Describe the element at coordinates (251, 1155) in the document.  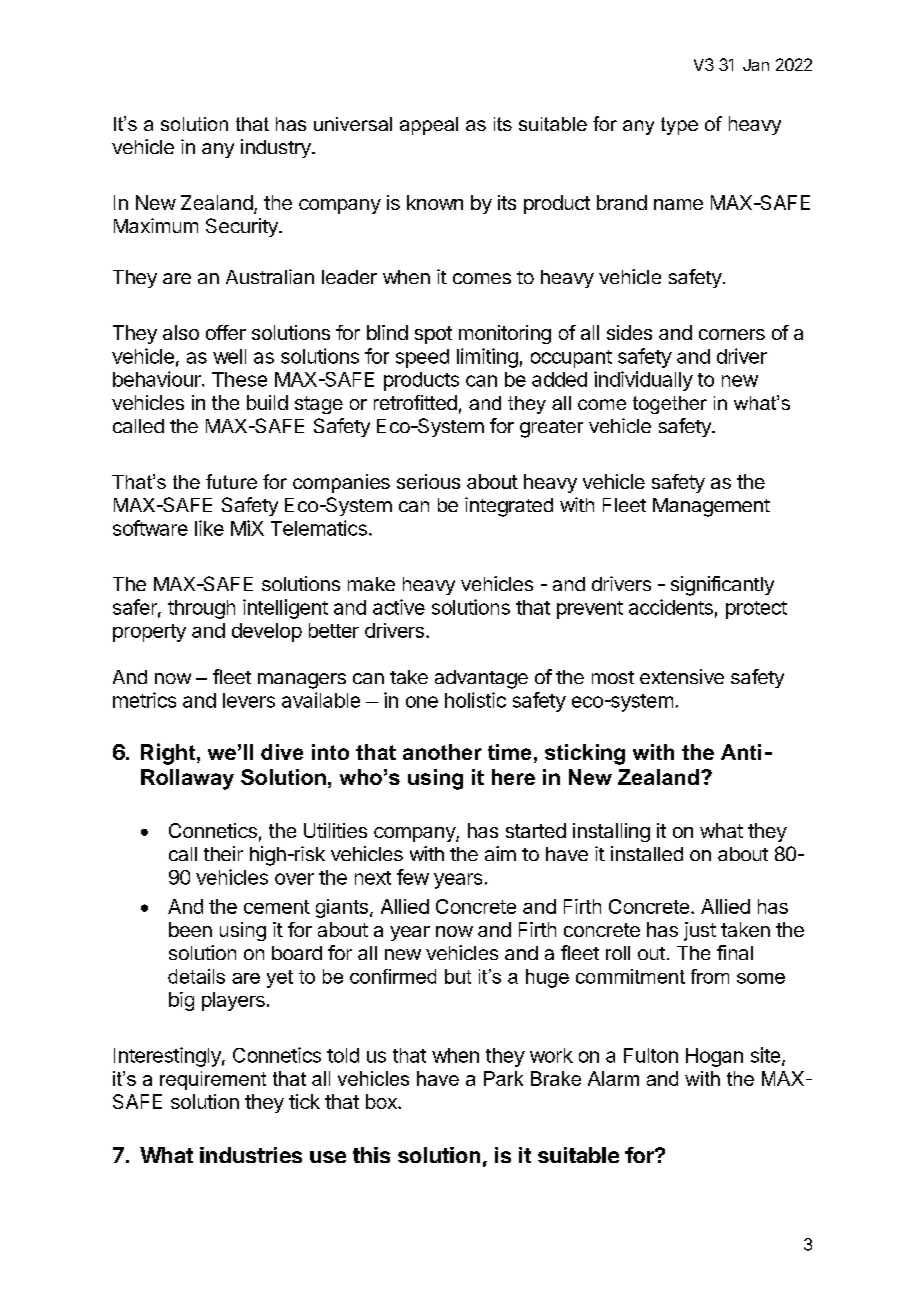
I see `industries` at that location.
